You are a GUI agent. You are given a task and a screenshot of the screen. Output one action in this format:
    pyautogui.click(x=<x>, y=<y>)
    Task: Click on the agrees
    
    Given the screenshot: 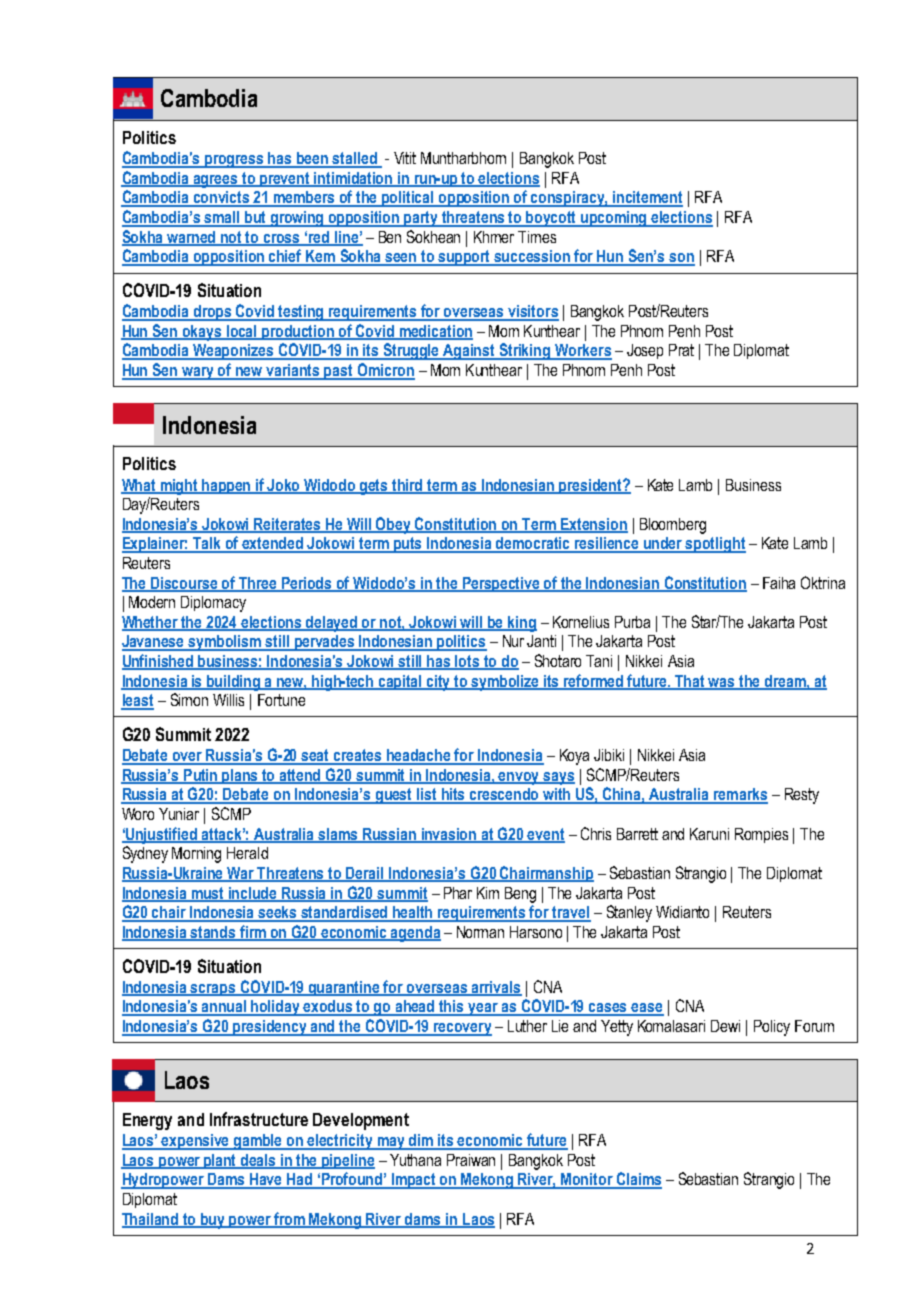 What is the action you would take?
    pyautogui.click(x=216, y=181)
